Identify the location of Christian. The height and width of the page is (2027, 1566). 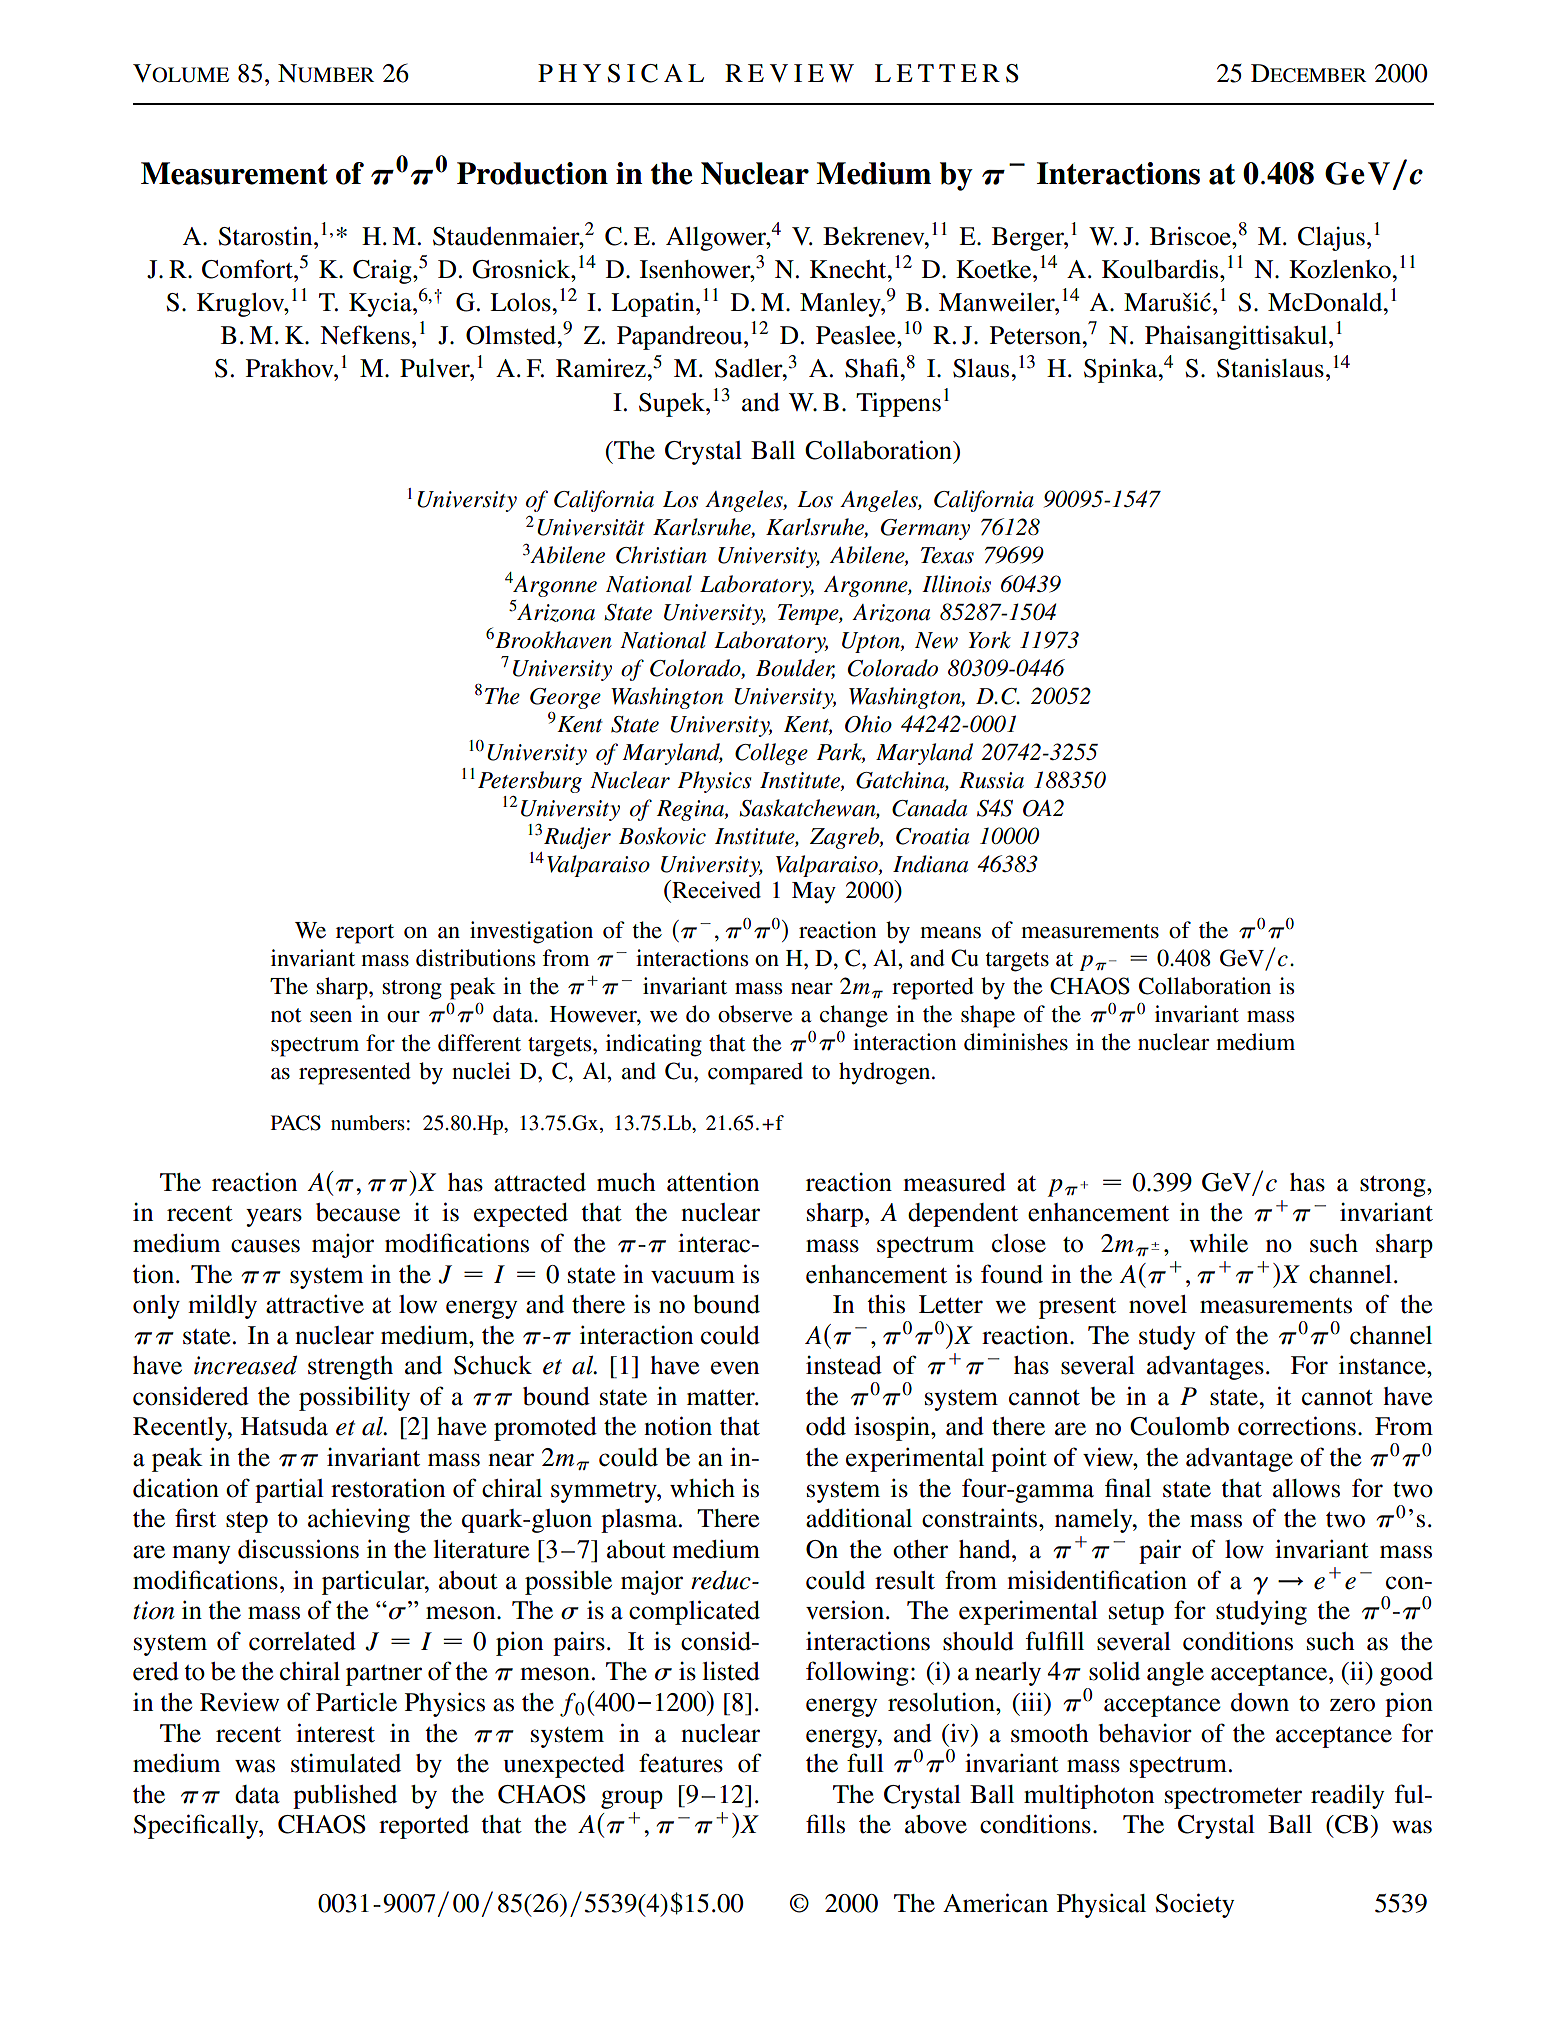
(661, 555).
